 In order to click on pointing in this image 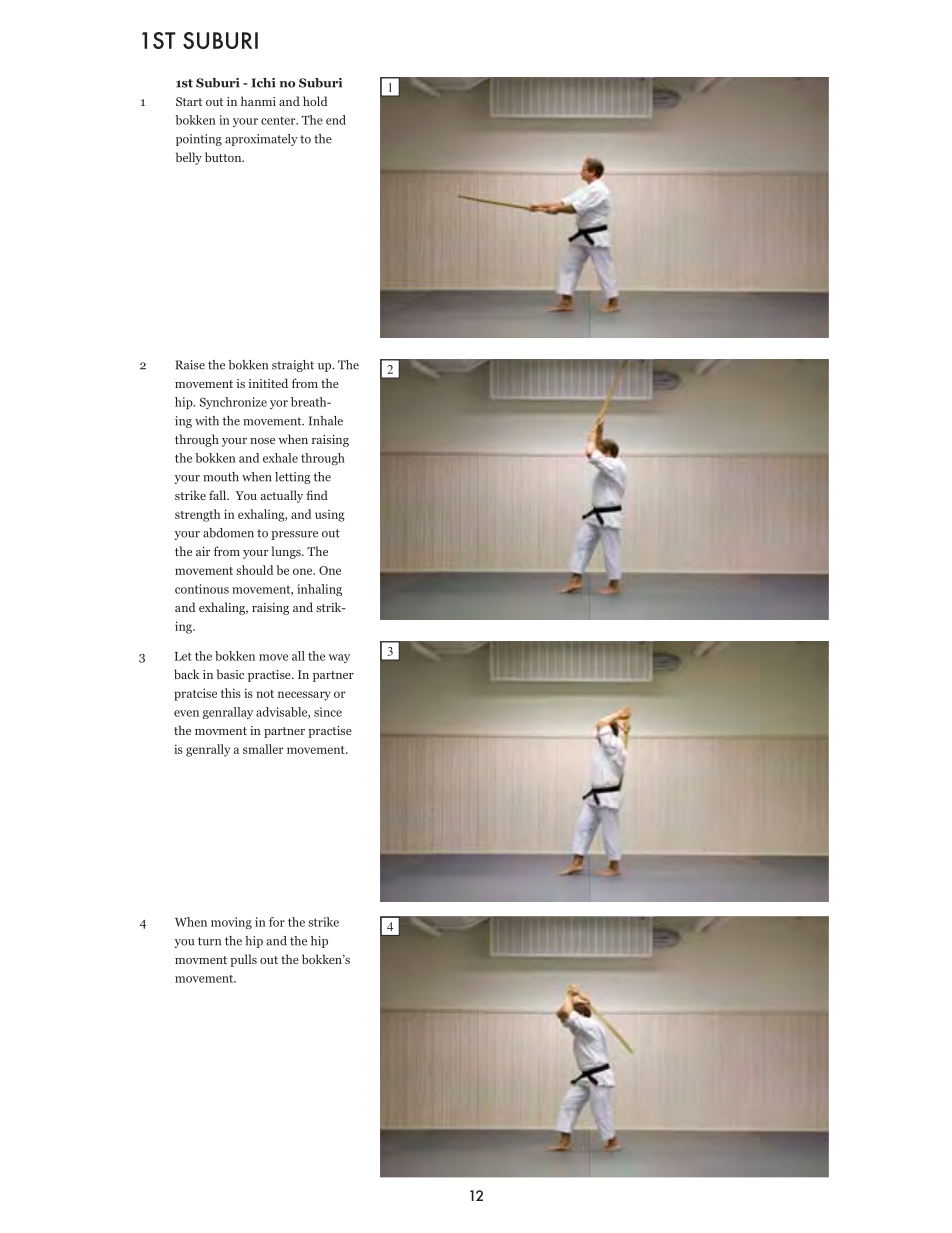, I will do `click(199, 140)`.
